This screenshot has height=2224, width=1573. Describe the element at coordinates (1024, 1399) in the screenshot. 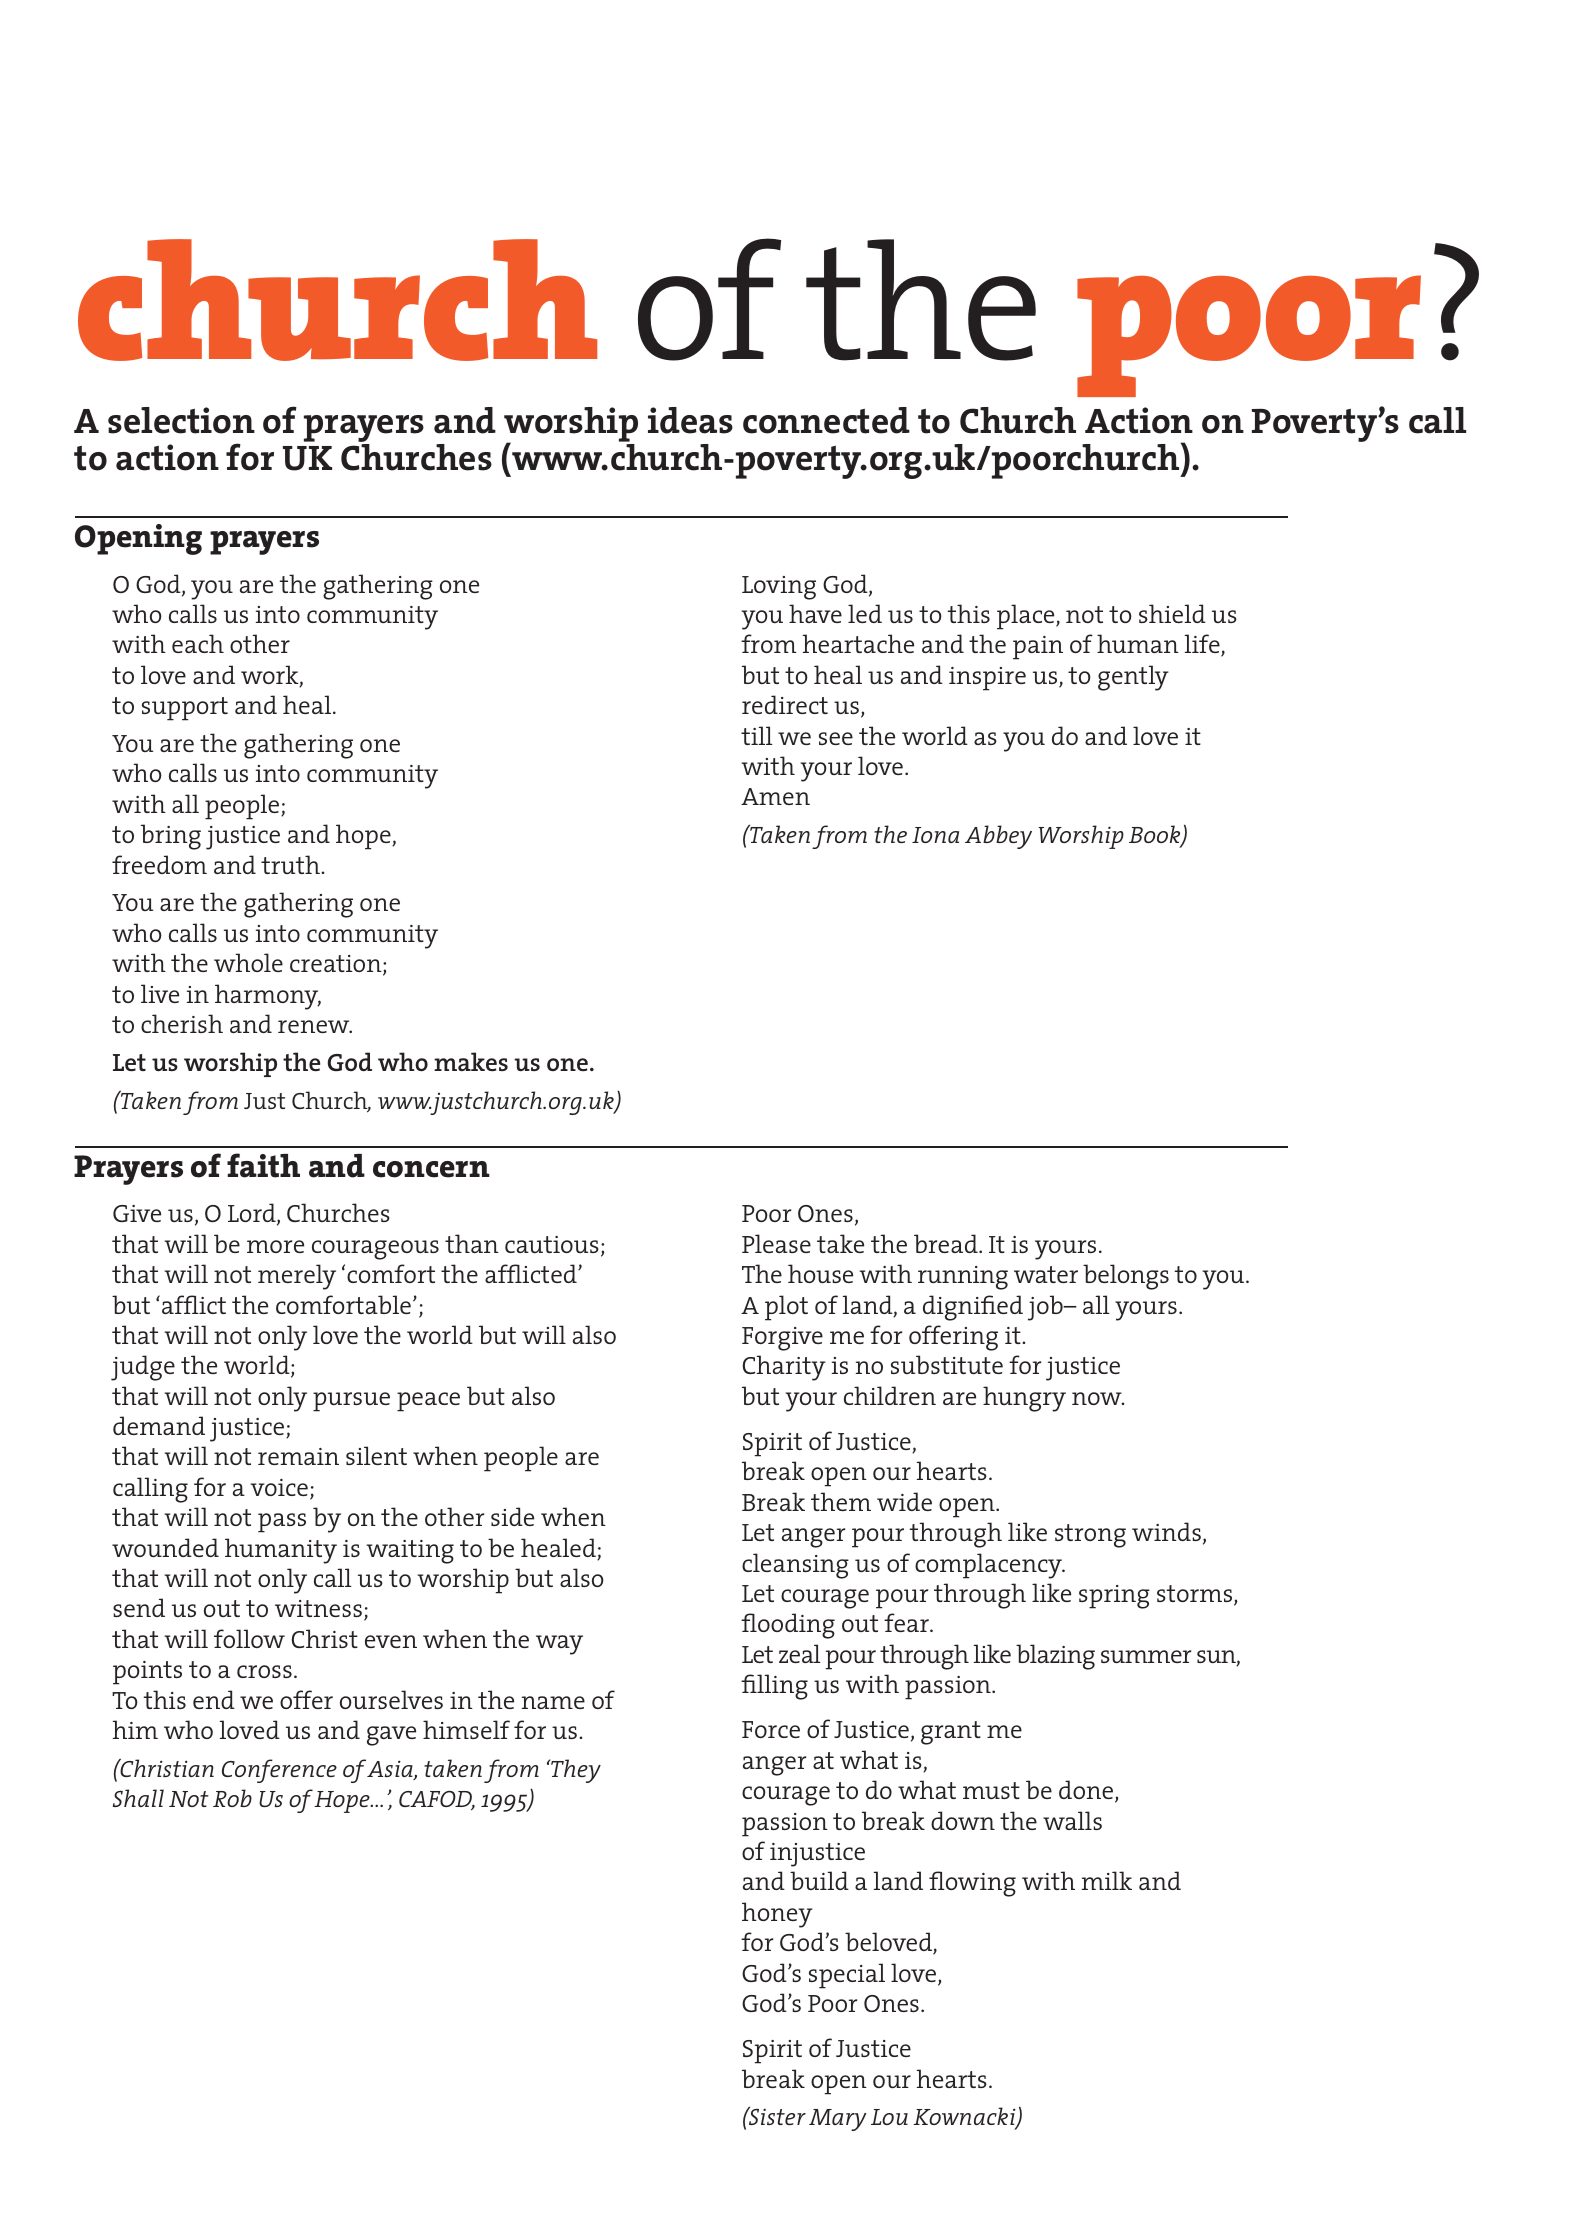

I see `hungry` at that location.
